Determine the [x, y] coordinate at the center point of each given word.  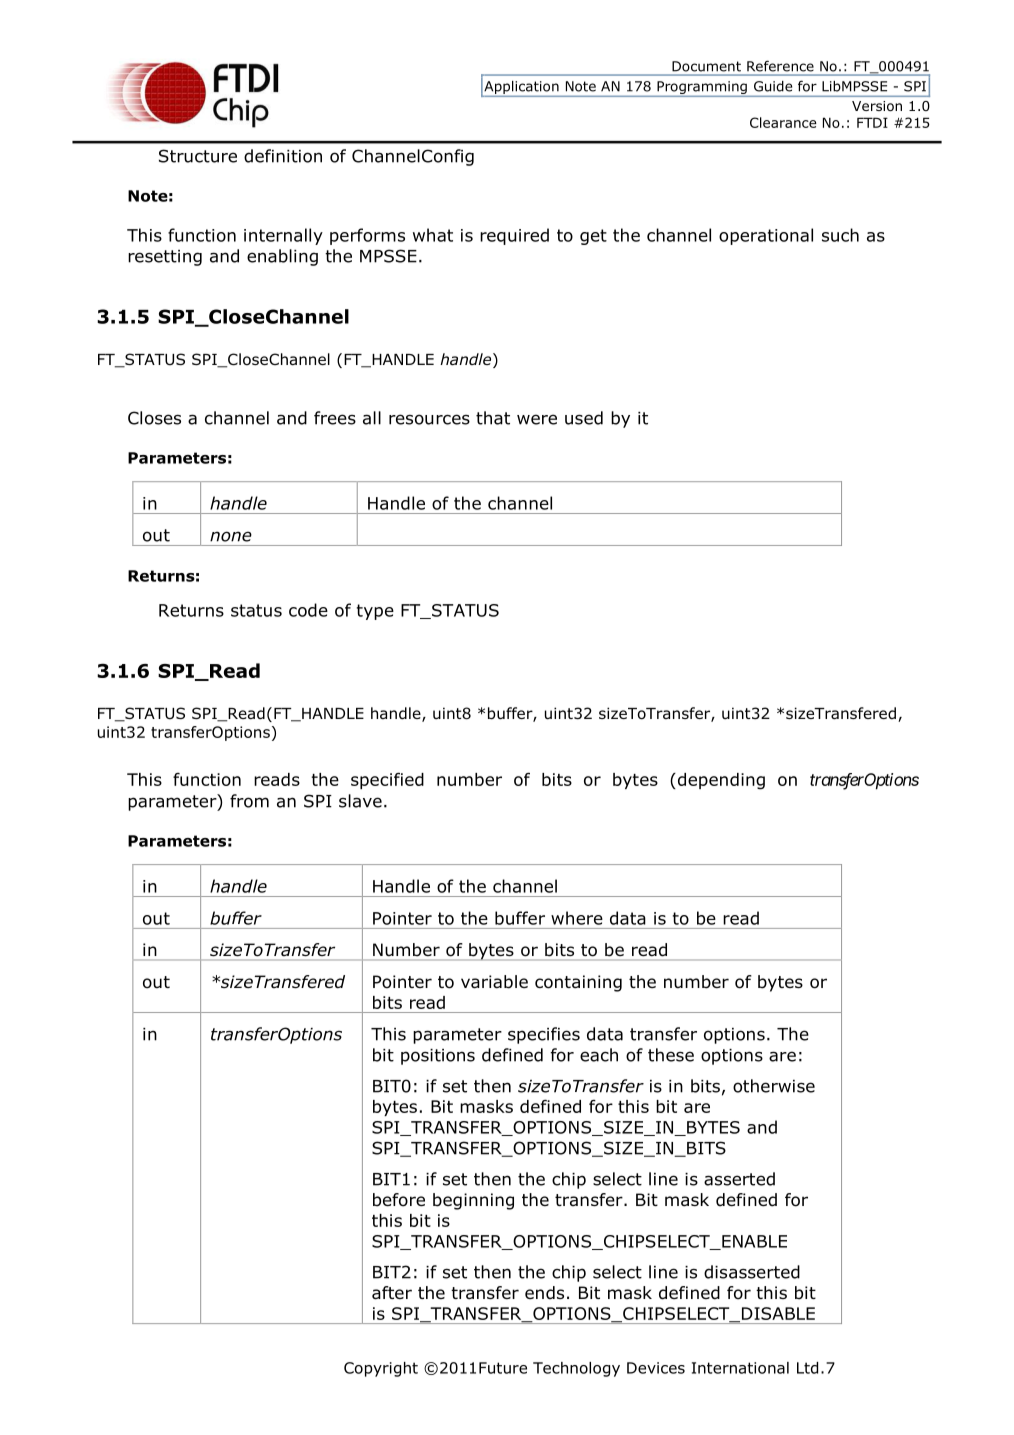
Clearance [783, 122]
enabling [282, 257]
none [231, 536]
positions [438, 1057]
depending [720, 781]
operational [766, 236]
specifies [544, 1035]
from [249, 801]
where [577, 918]
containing [578, 983]
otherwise [774, 1086]
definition [283, 156]
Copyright [381, 1369]
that [493, 418]
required [514, 236]
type [375, 612]
